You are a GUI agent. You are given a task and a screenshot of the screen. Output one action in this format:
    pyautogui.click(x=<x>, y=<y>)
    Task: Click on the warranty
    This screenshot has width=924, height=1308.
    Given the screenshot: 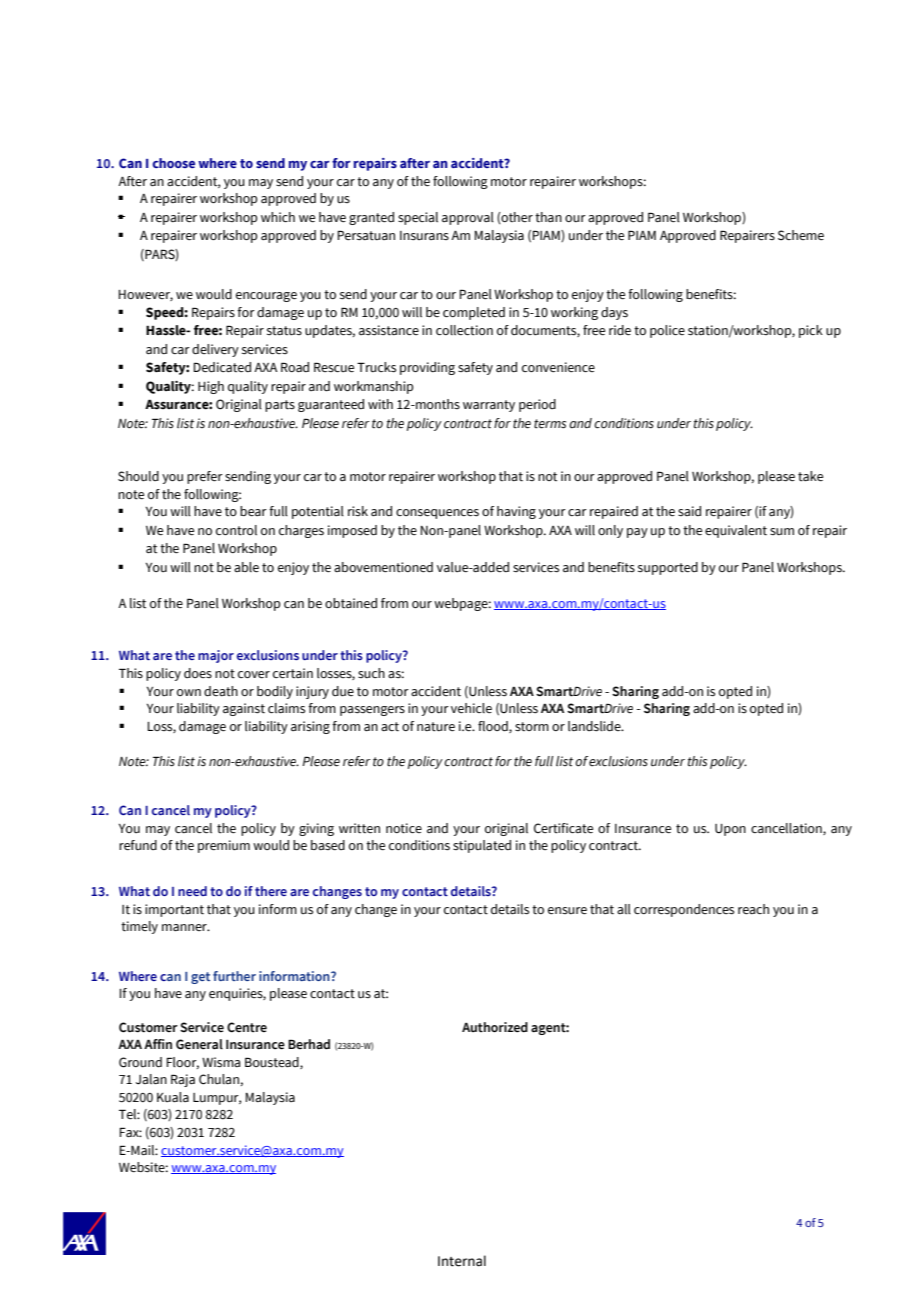 What is the action you would take?
    pyautogui.click(x=489, y=406)
